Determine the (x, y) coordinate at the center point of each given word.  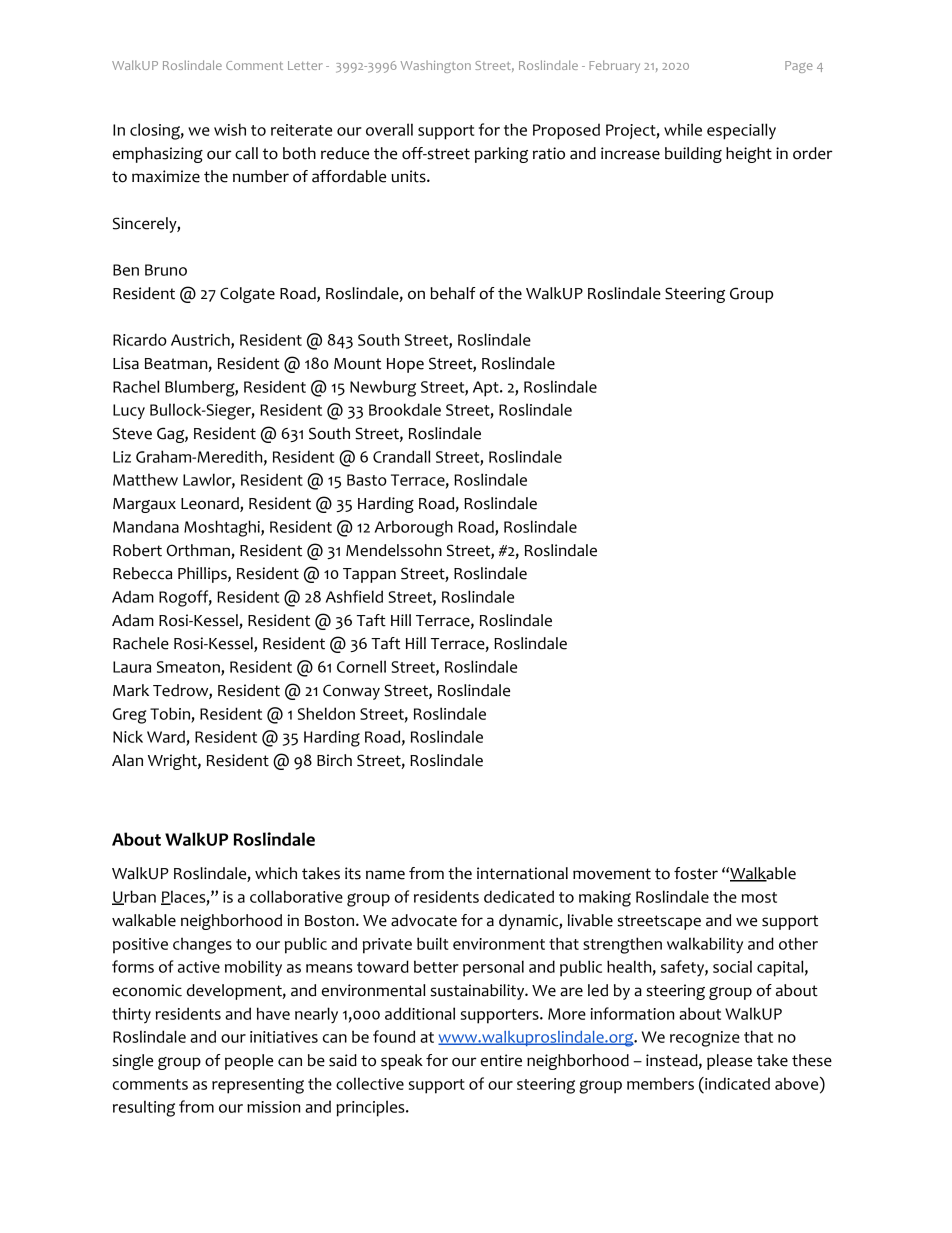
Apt (487, 389)
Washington (436, 67)
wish (230, 129)
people (249, 1062)
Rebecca (142, 573)
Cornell (361, 666)
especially (741, 131)
